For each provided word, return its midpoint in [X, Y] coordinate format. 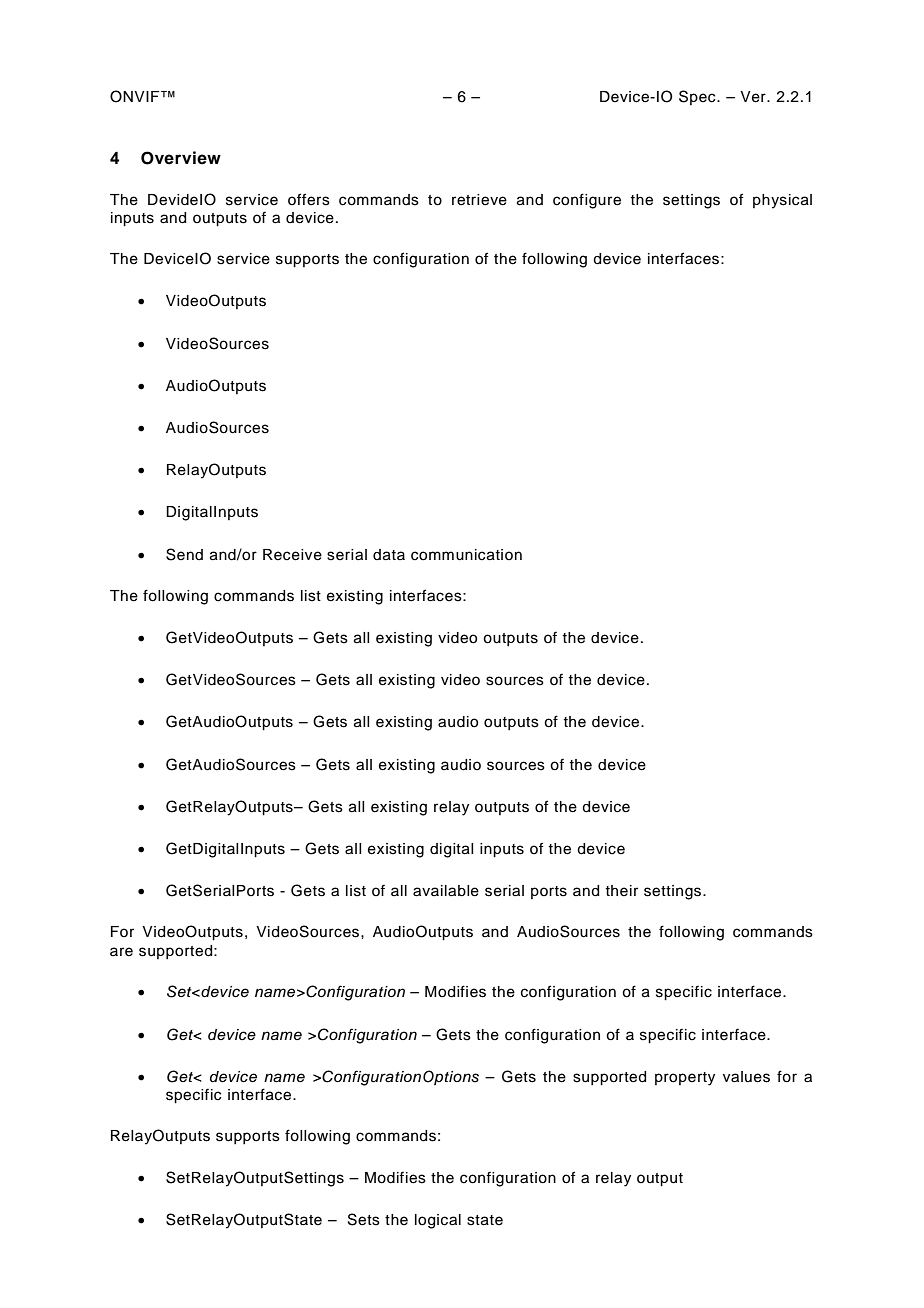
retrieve [479, 200]
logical [438, 1221]
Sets [364, 1219]
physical [782, 201]
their [621, 891]
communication [466, 555]
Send [184, 554]
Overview [181, 158]
